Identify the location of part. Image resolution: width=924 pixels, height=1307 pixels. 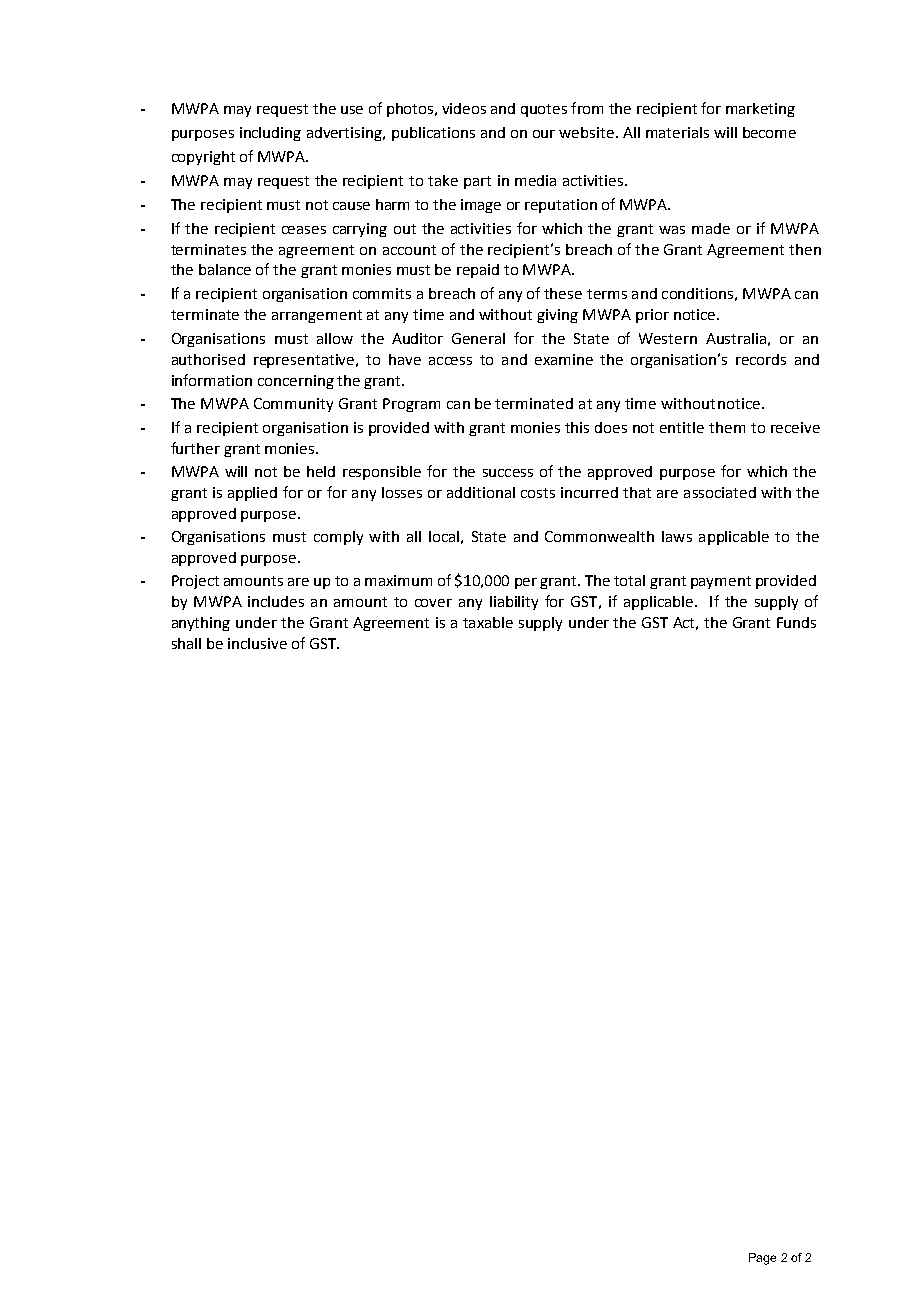
(477, 182).
